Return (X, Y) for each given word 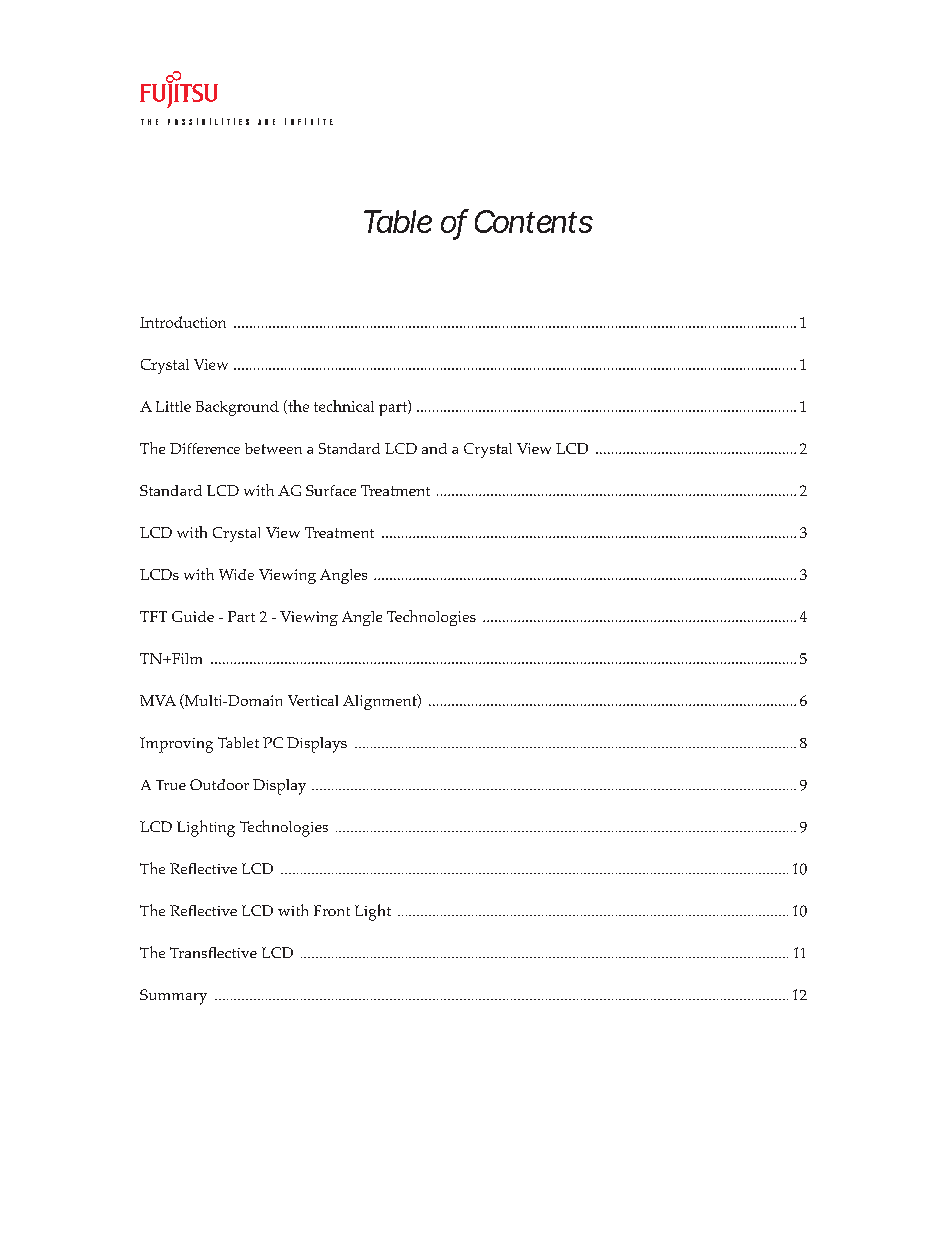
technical (344, 406)
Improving (176, 745)
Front (332, 910)
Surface (331, 490)
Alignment (381, 702)
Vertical (313, 700)
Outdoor (219, 784)
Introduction (183, 322)
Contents (534, 221)
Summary (173, 997)
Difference (205, 448)
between (273, 448)
